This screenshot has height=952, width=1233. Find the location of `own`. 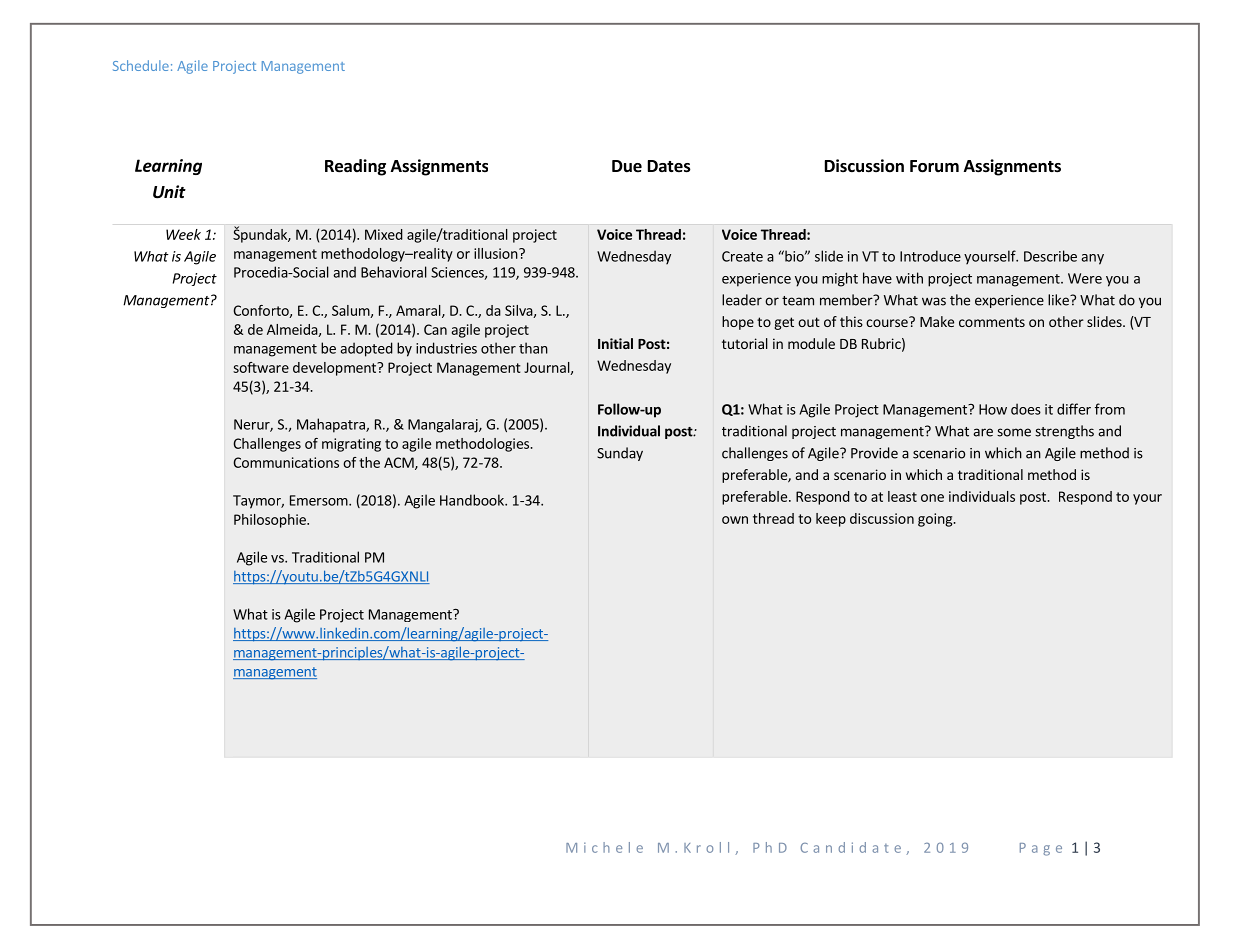

own is located at coordinates (735, 520).
